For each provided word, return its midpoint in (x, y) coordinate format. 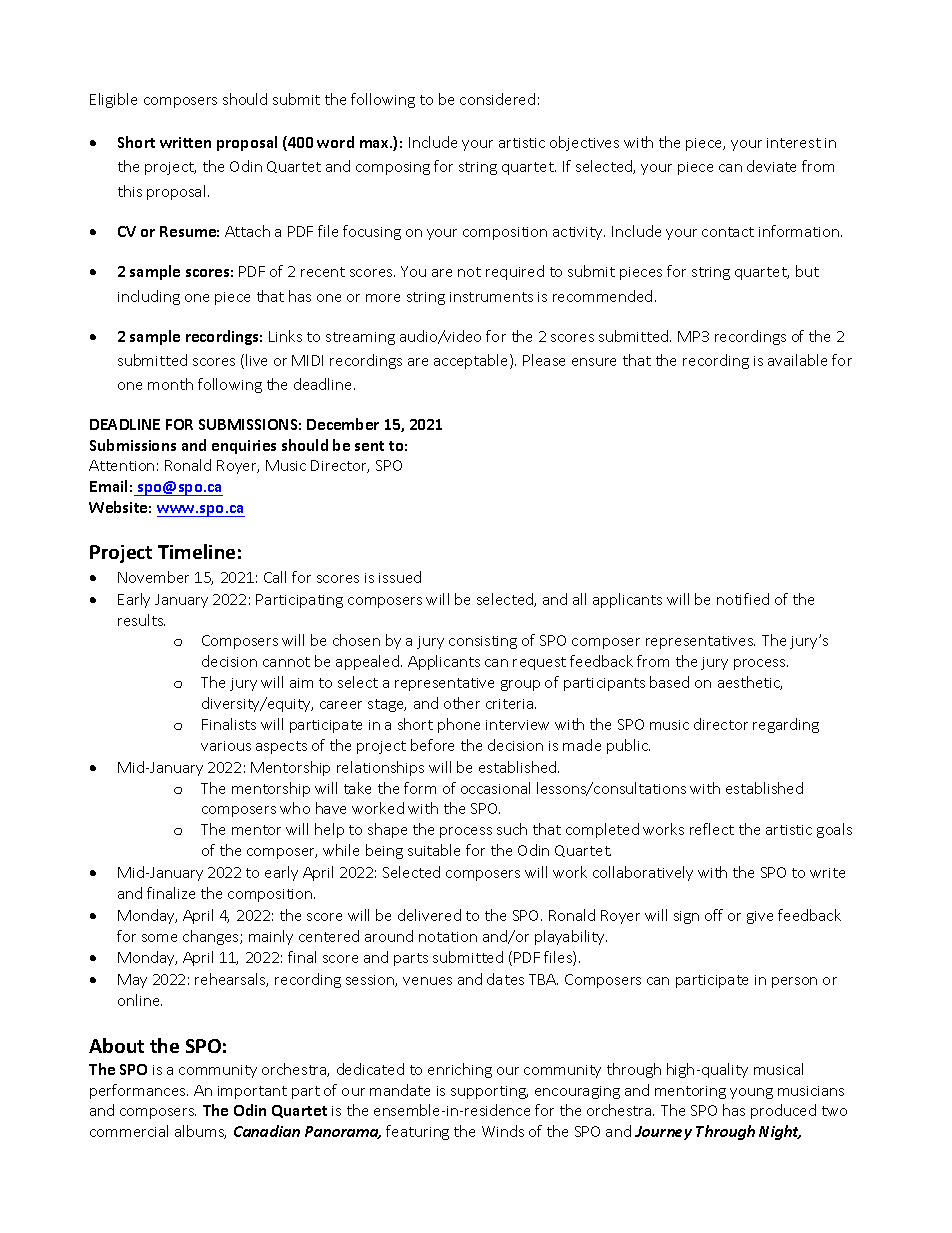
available (797, 360)
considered (497, 99)
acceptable (472, 361)
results (141, 620)
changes (212, 937)
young (751, 1093)
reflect (712, 829)
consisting (483, 642)
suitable (434, 850)
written (185, 142)
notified (743, 599)
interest (794, 143)
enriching (460, 1070)
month (170, 384)
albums (200, 1132)
